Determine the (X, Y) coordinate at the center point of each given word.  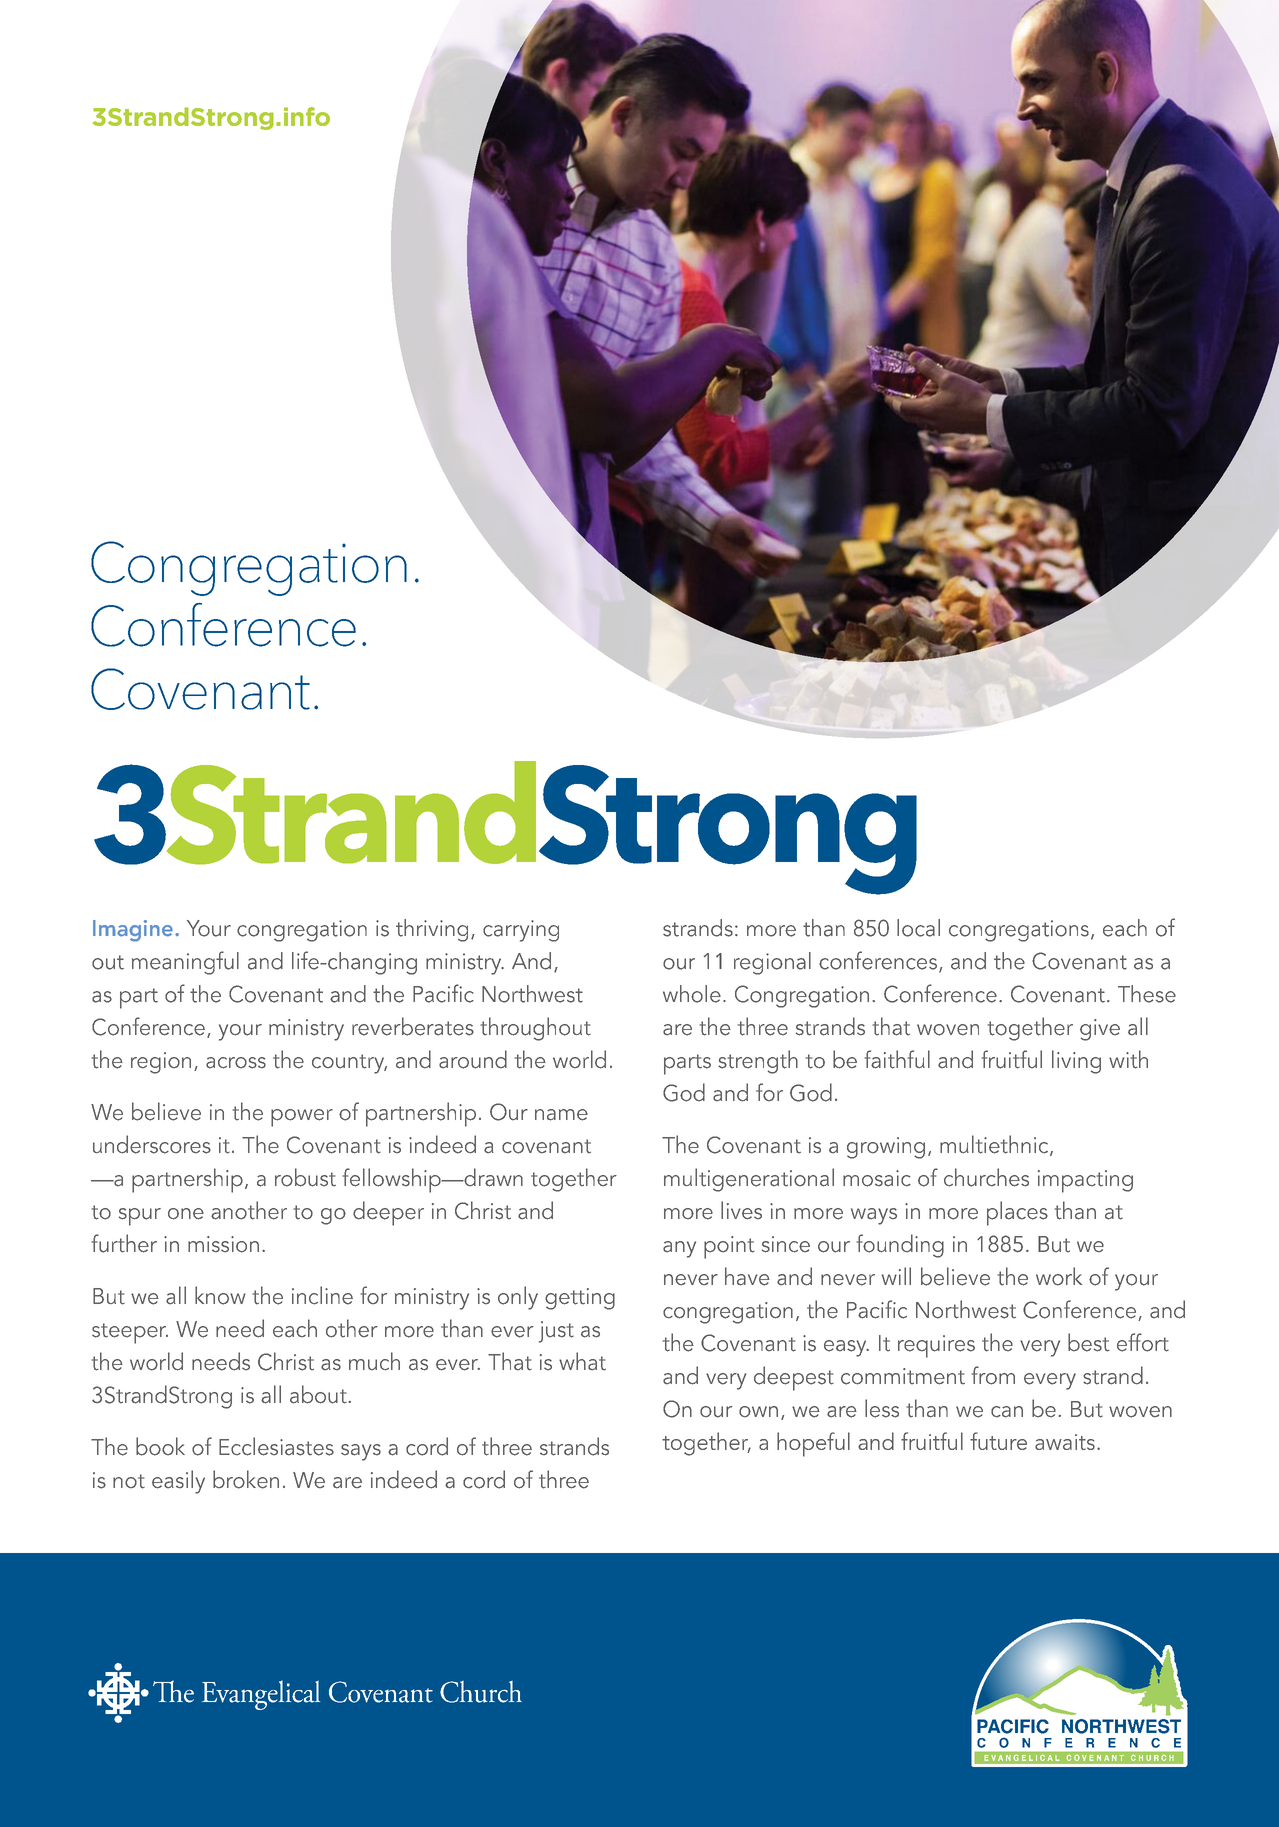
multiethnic (995, 1145)
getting (580, 1299)
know (220, 1295)
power (302, 1118)
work (1059, 1276)
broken (246, 1479)
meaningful (185, 963)
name (561, 1115)
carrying (521, 931)
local (918, 928)
